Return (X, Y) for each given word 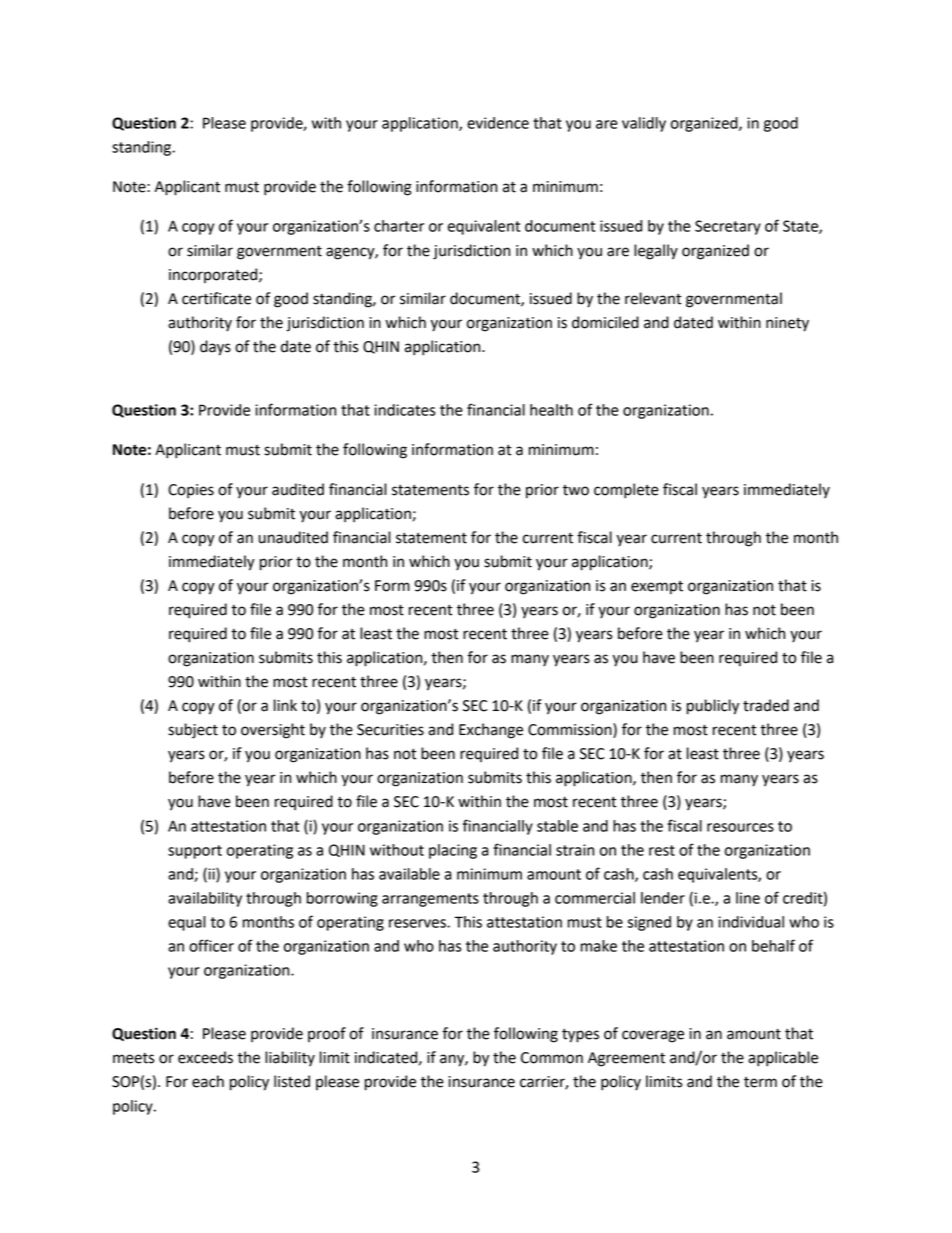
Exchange (491, 731)
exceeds (205, 1057)
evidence (498, 123)
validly (644, 124)
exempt (657, 588)
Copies (191, 491)
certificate (216, 298)
